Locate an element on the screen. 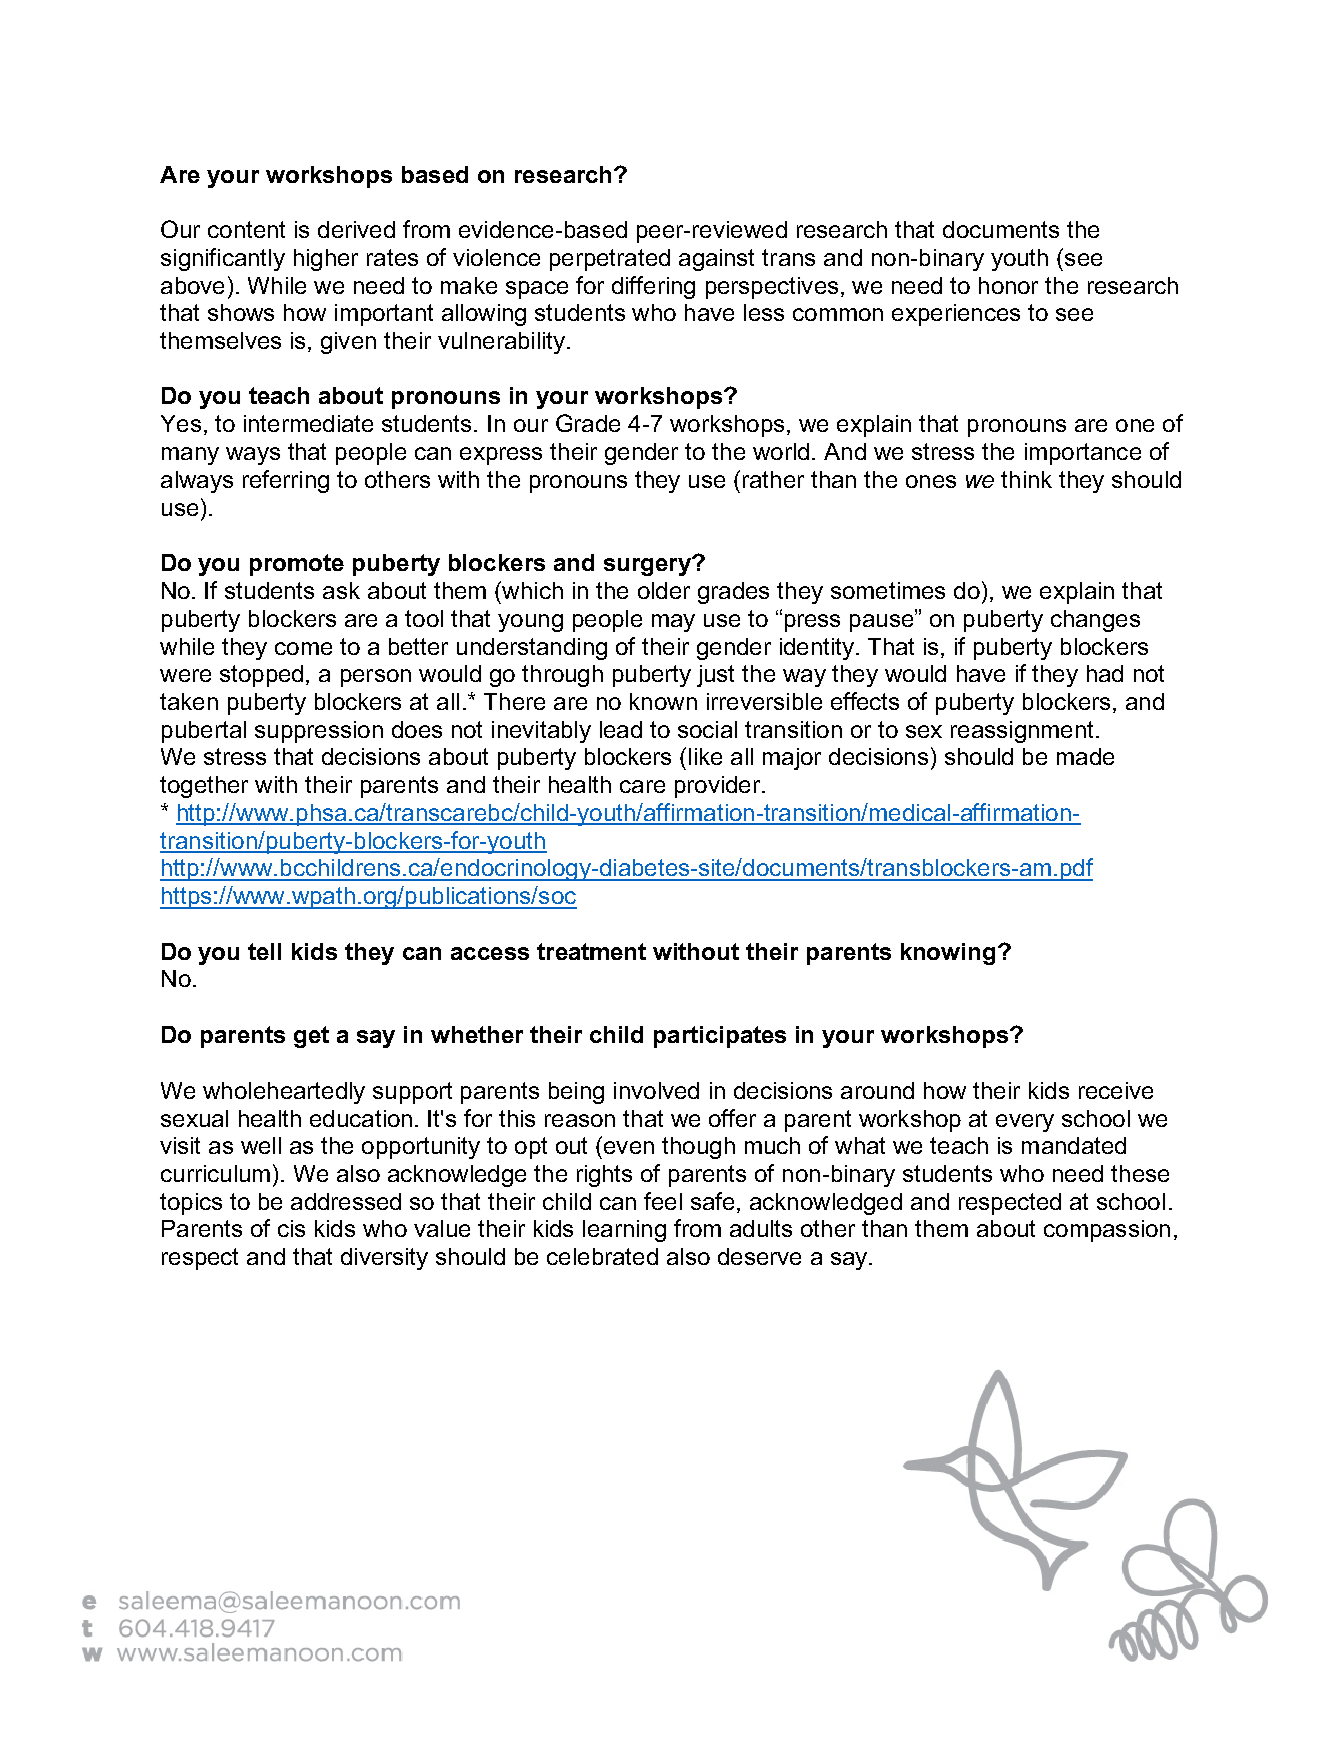 Image resolution: width=1343 pixels, height=1738 pixels. surgery is located at coordinates (648, 566).
